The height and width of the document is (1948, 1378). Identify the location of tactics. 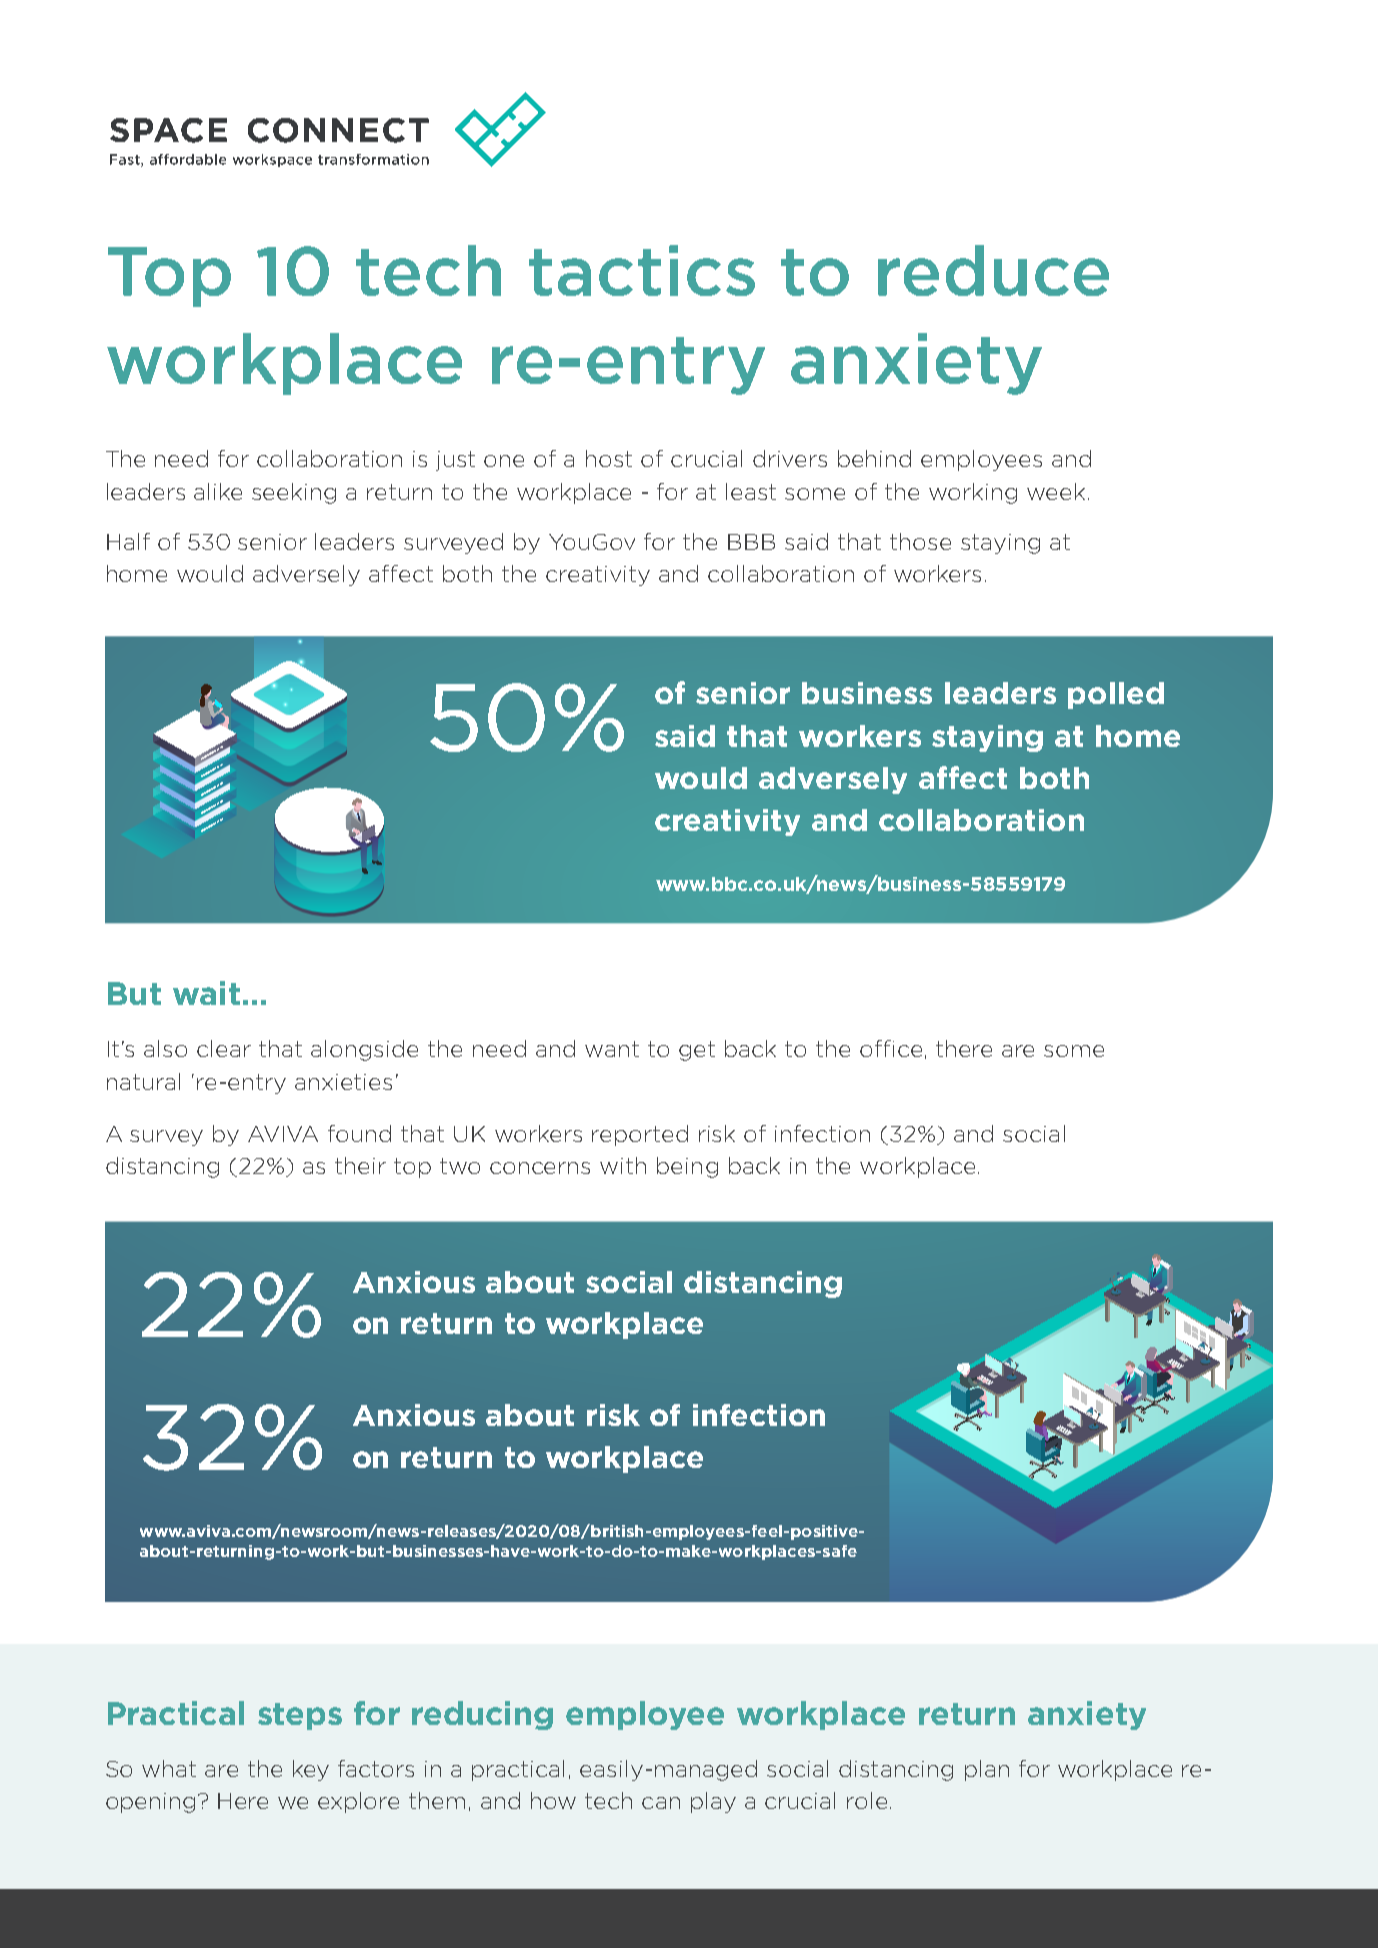
(642, 270).
